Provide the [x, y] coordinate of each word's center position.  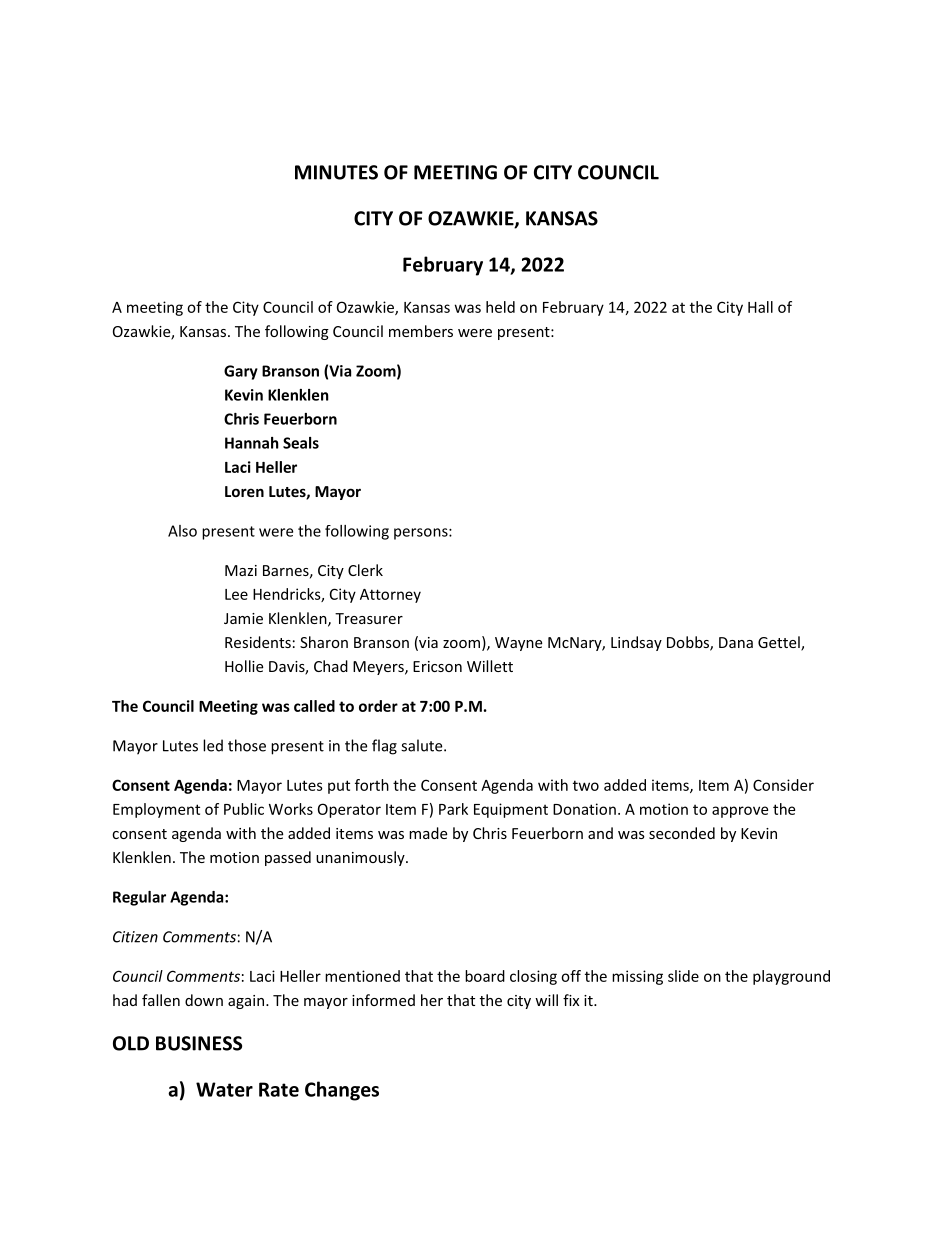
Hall [760, 307]
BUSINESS [199, 1043]
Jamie [243, 618]
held [500, 307]
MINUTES [336, 172]
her [432, 1000]
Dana [736, 642]
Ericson [437, 666]
